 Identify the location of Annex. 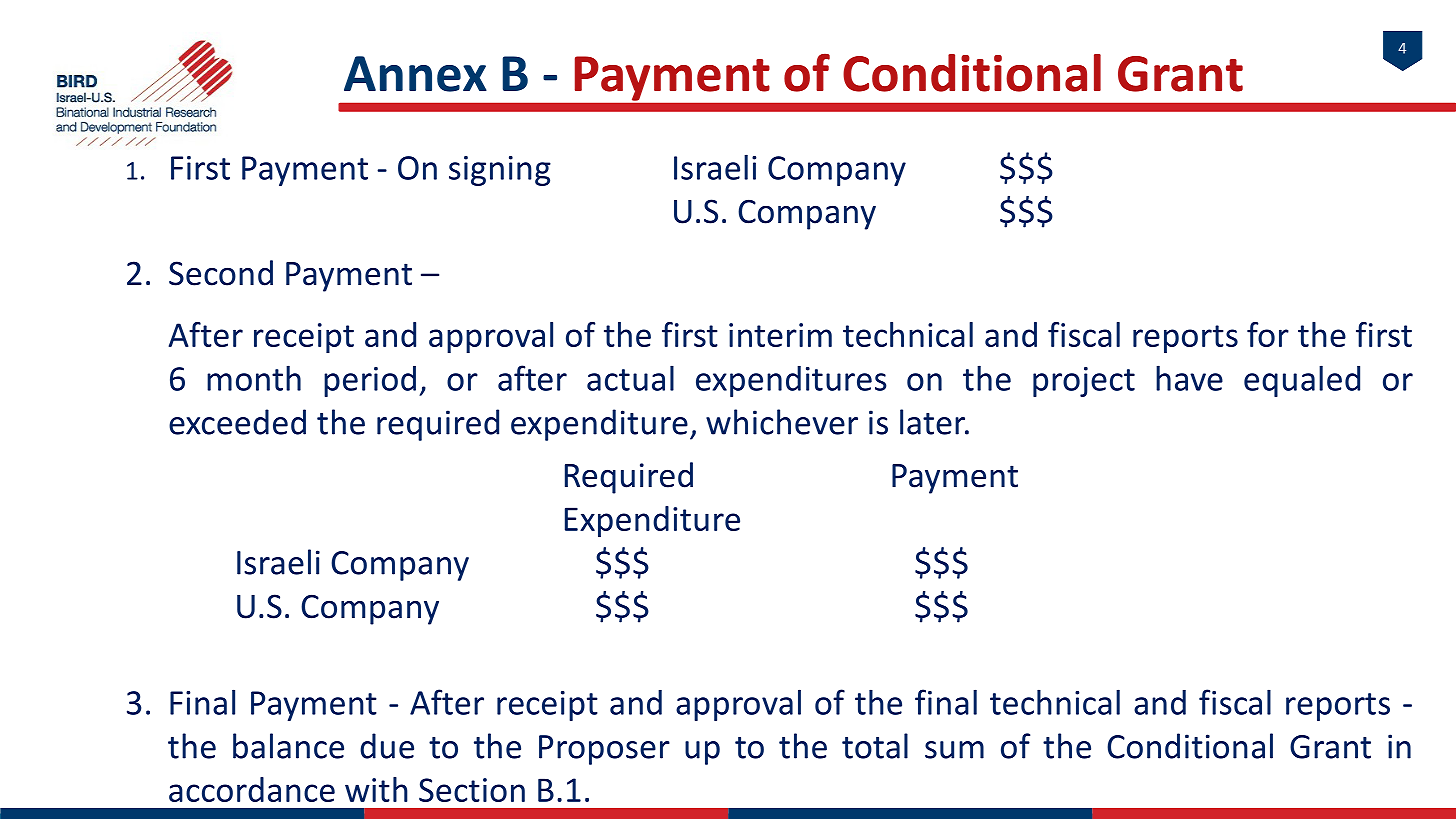
(415, 74).
